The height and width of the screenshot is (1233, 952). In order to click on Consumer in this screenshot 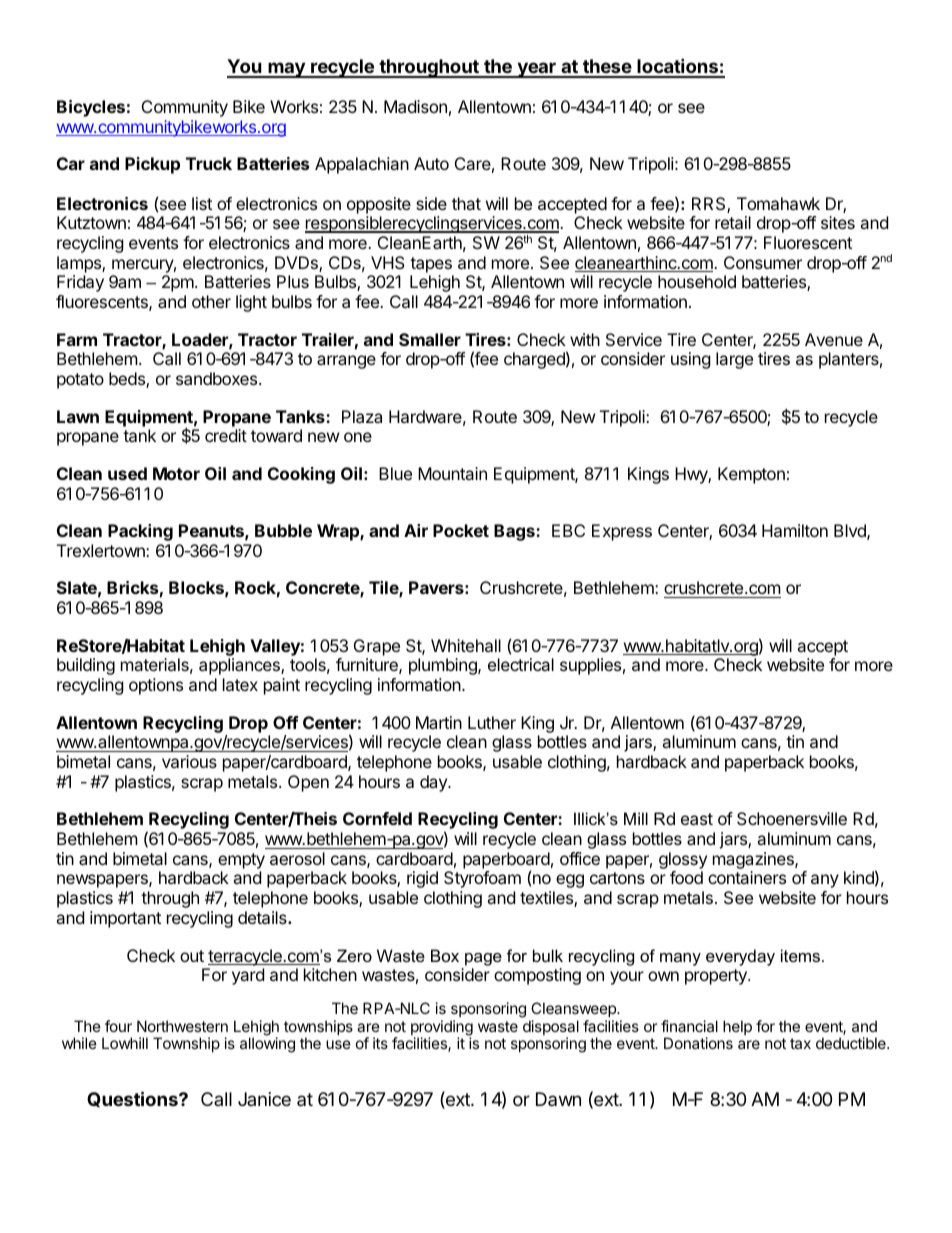, I will do `click(763, 262)`.
